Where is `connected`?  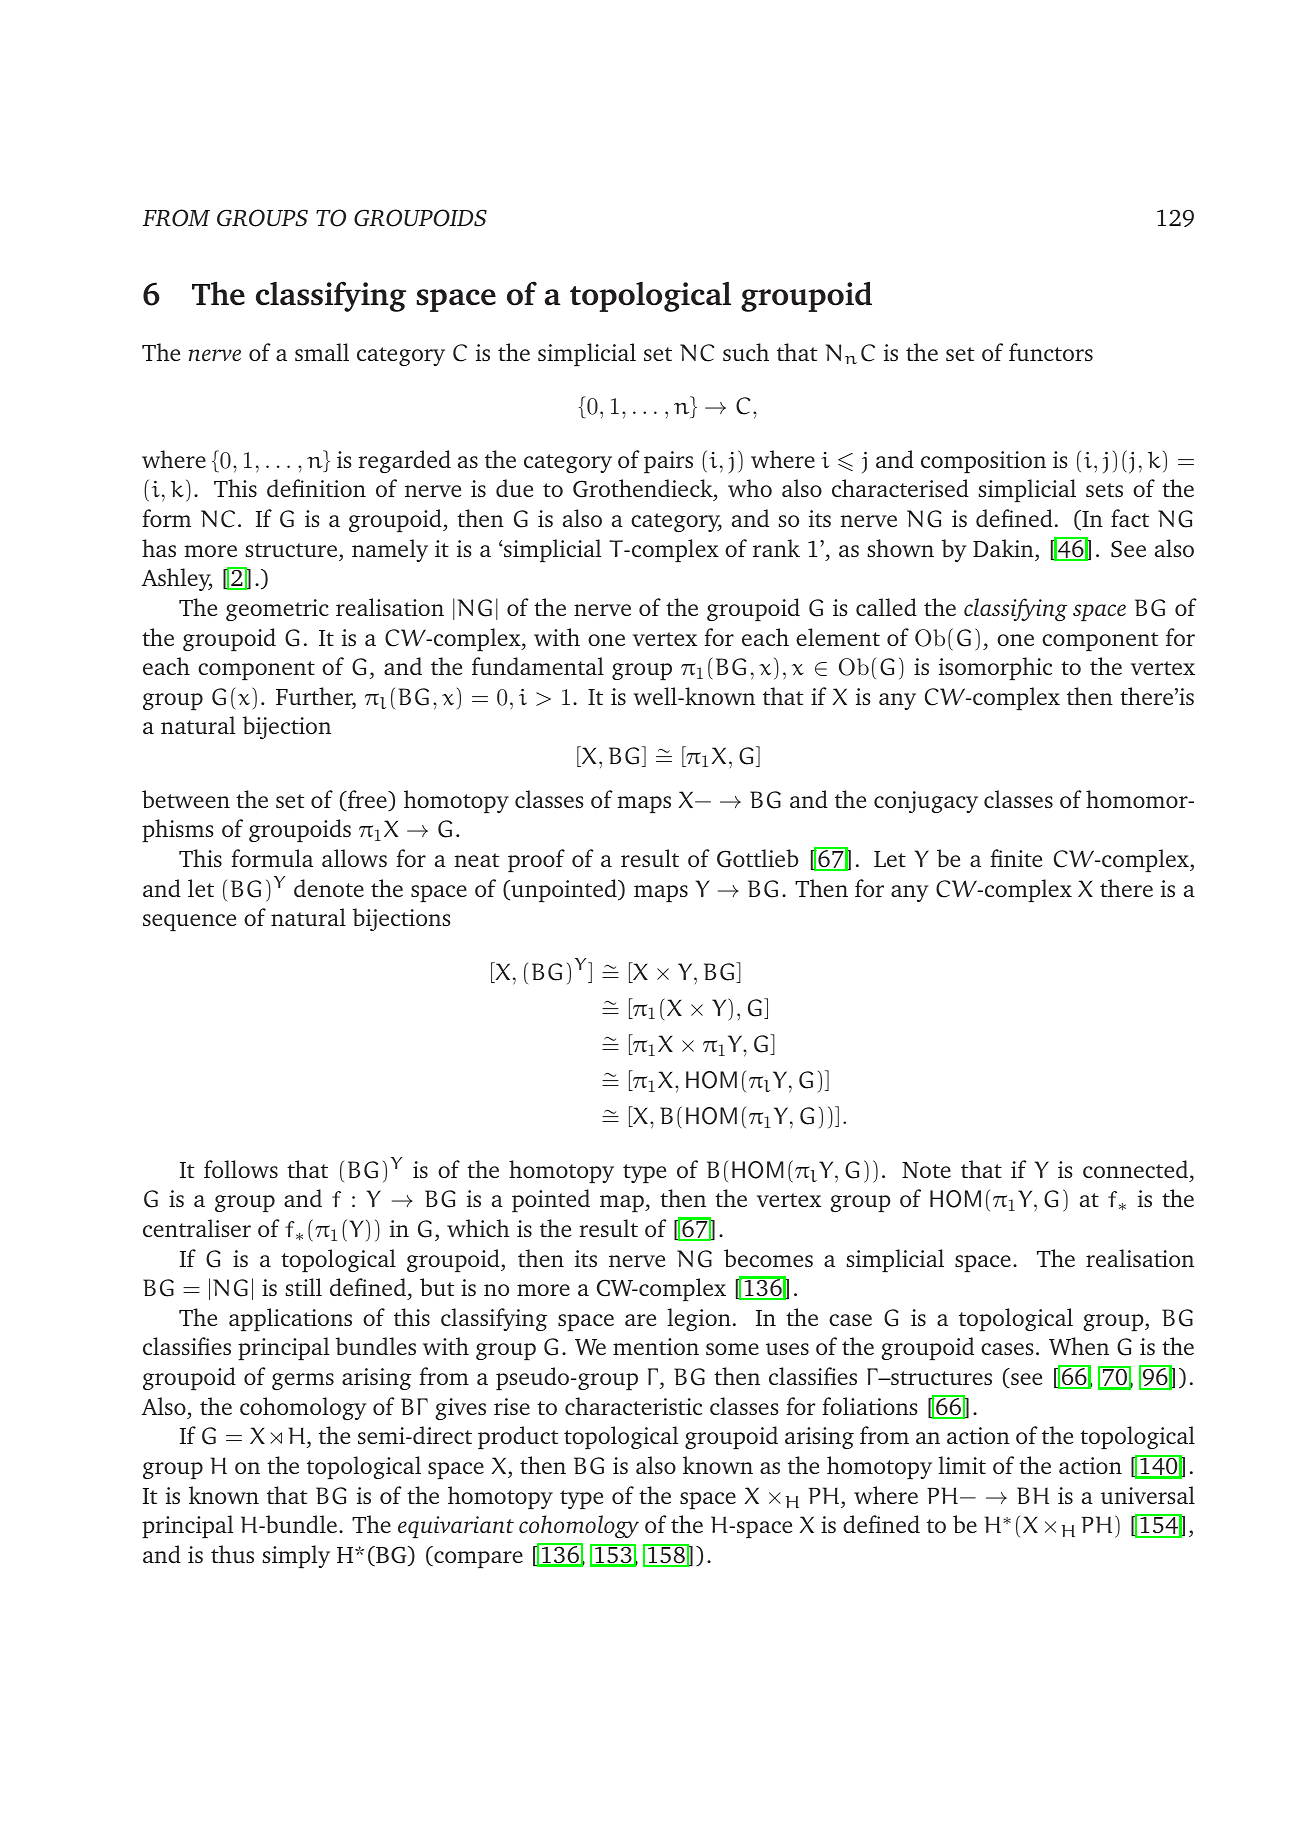
connected is located at coordinates (1137, 1169).
